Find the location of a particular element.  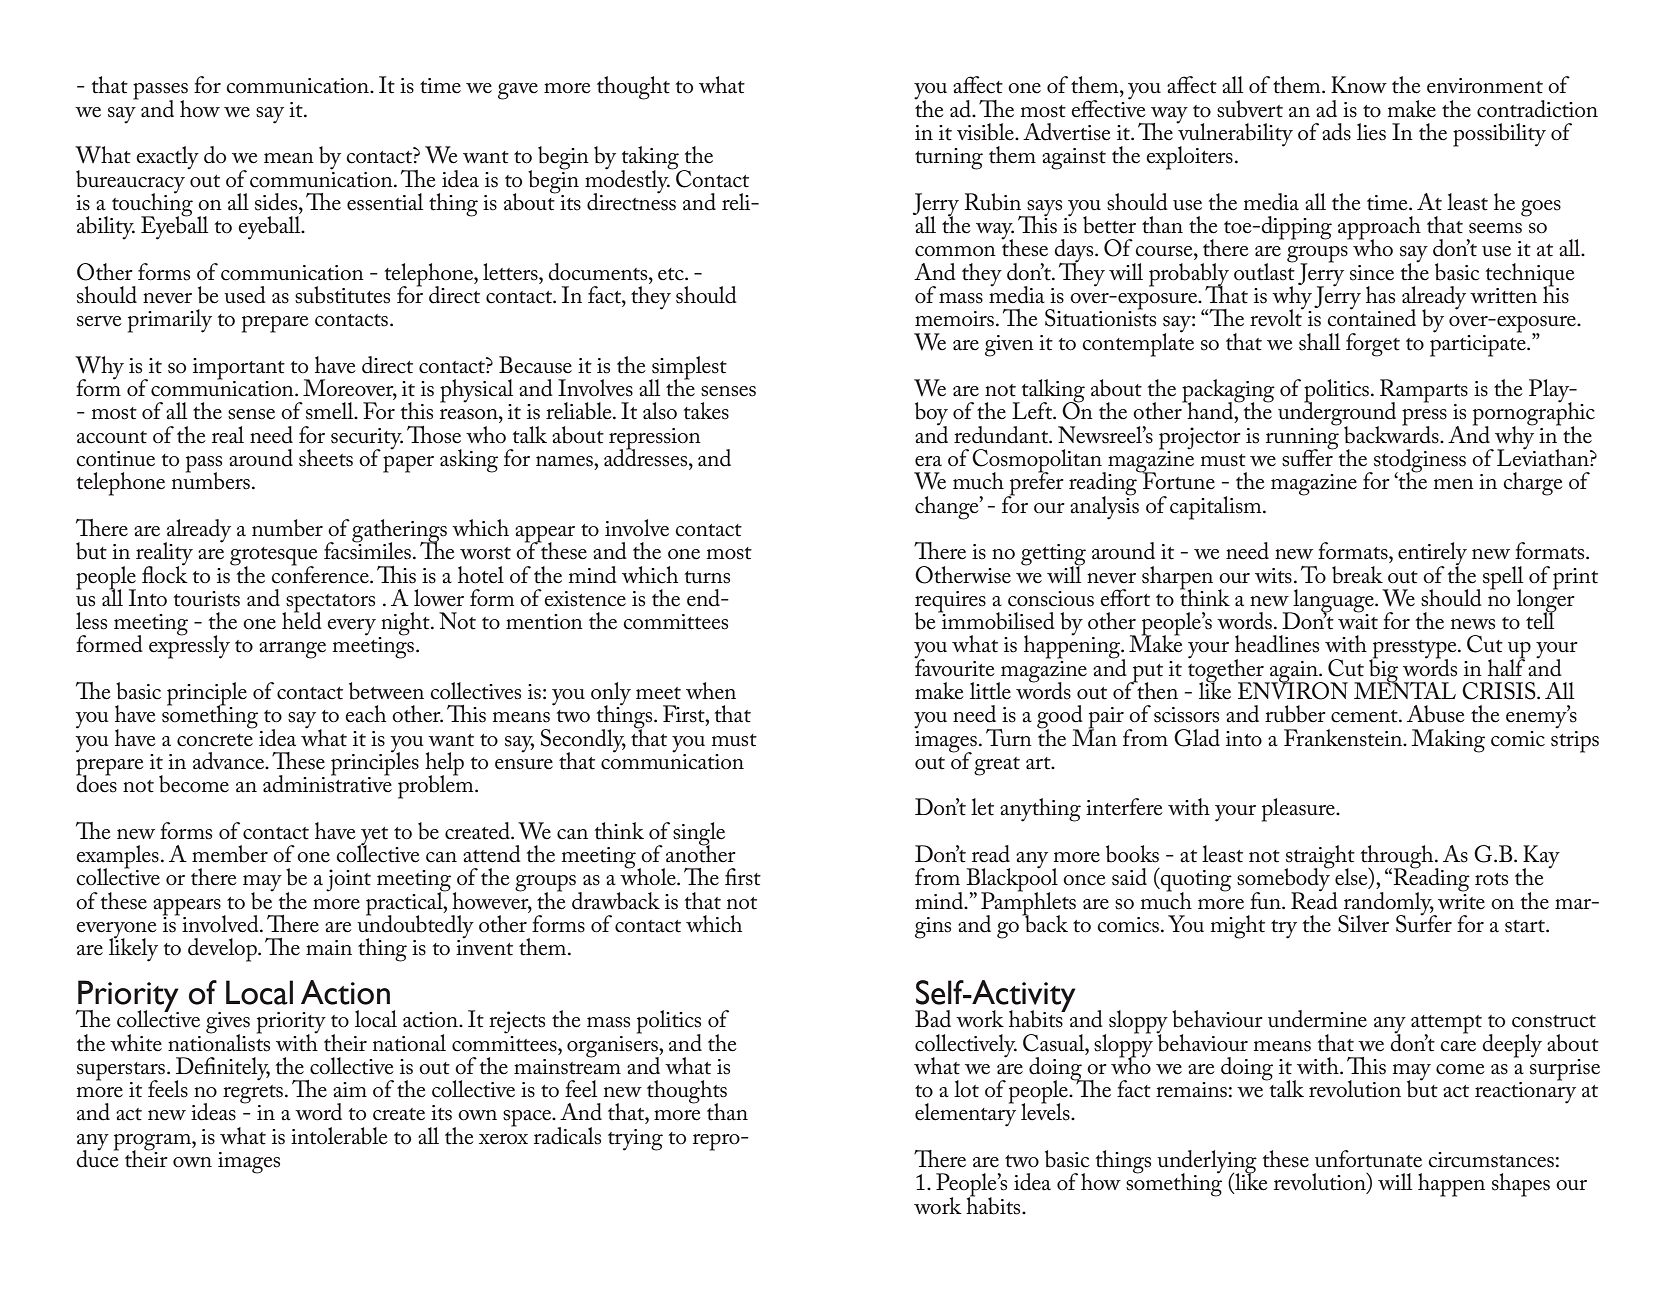

Ramparts is located at coordinates (1424, 392).
